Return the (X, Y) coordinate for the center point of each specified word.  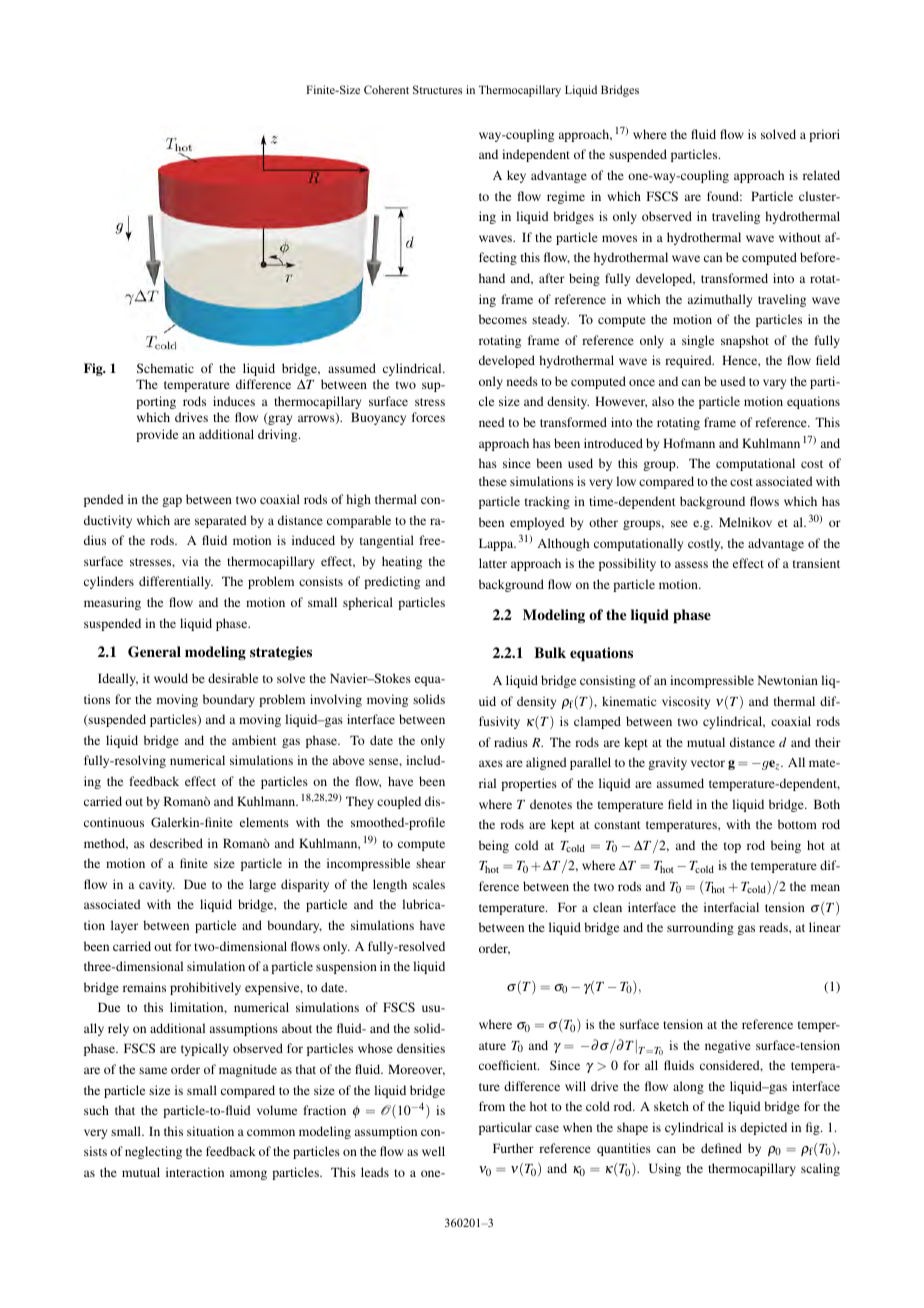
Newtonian (788, 680)
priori (824, 135)
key (516, 176)
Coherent (386, 89)
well (433, 1151)
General (154, 652)
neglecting (153, 1152)
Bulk (550, 652)
